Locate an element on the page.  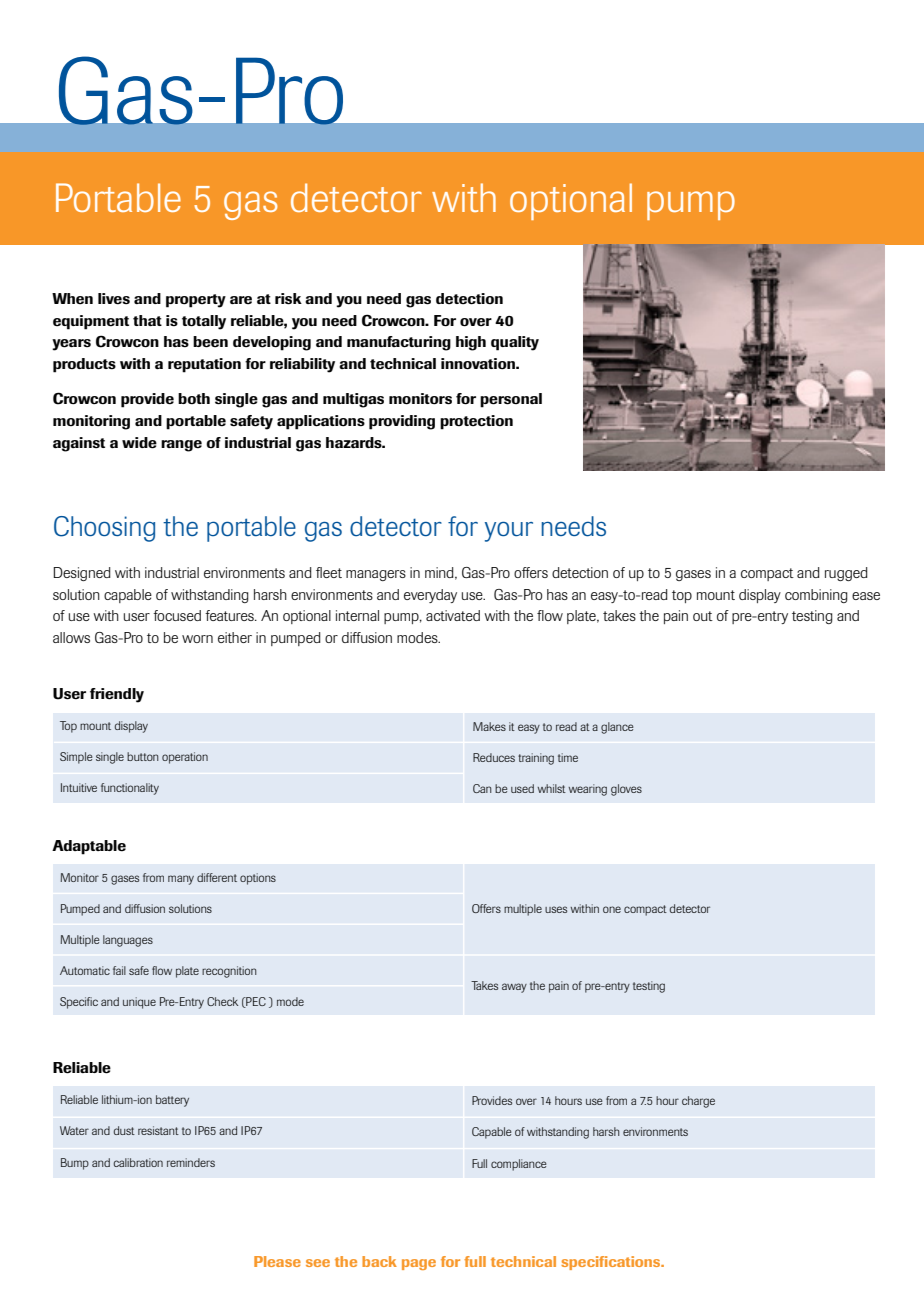
charge is located at coordinates (698, 1102).
